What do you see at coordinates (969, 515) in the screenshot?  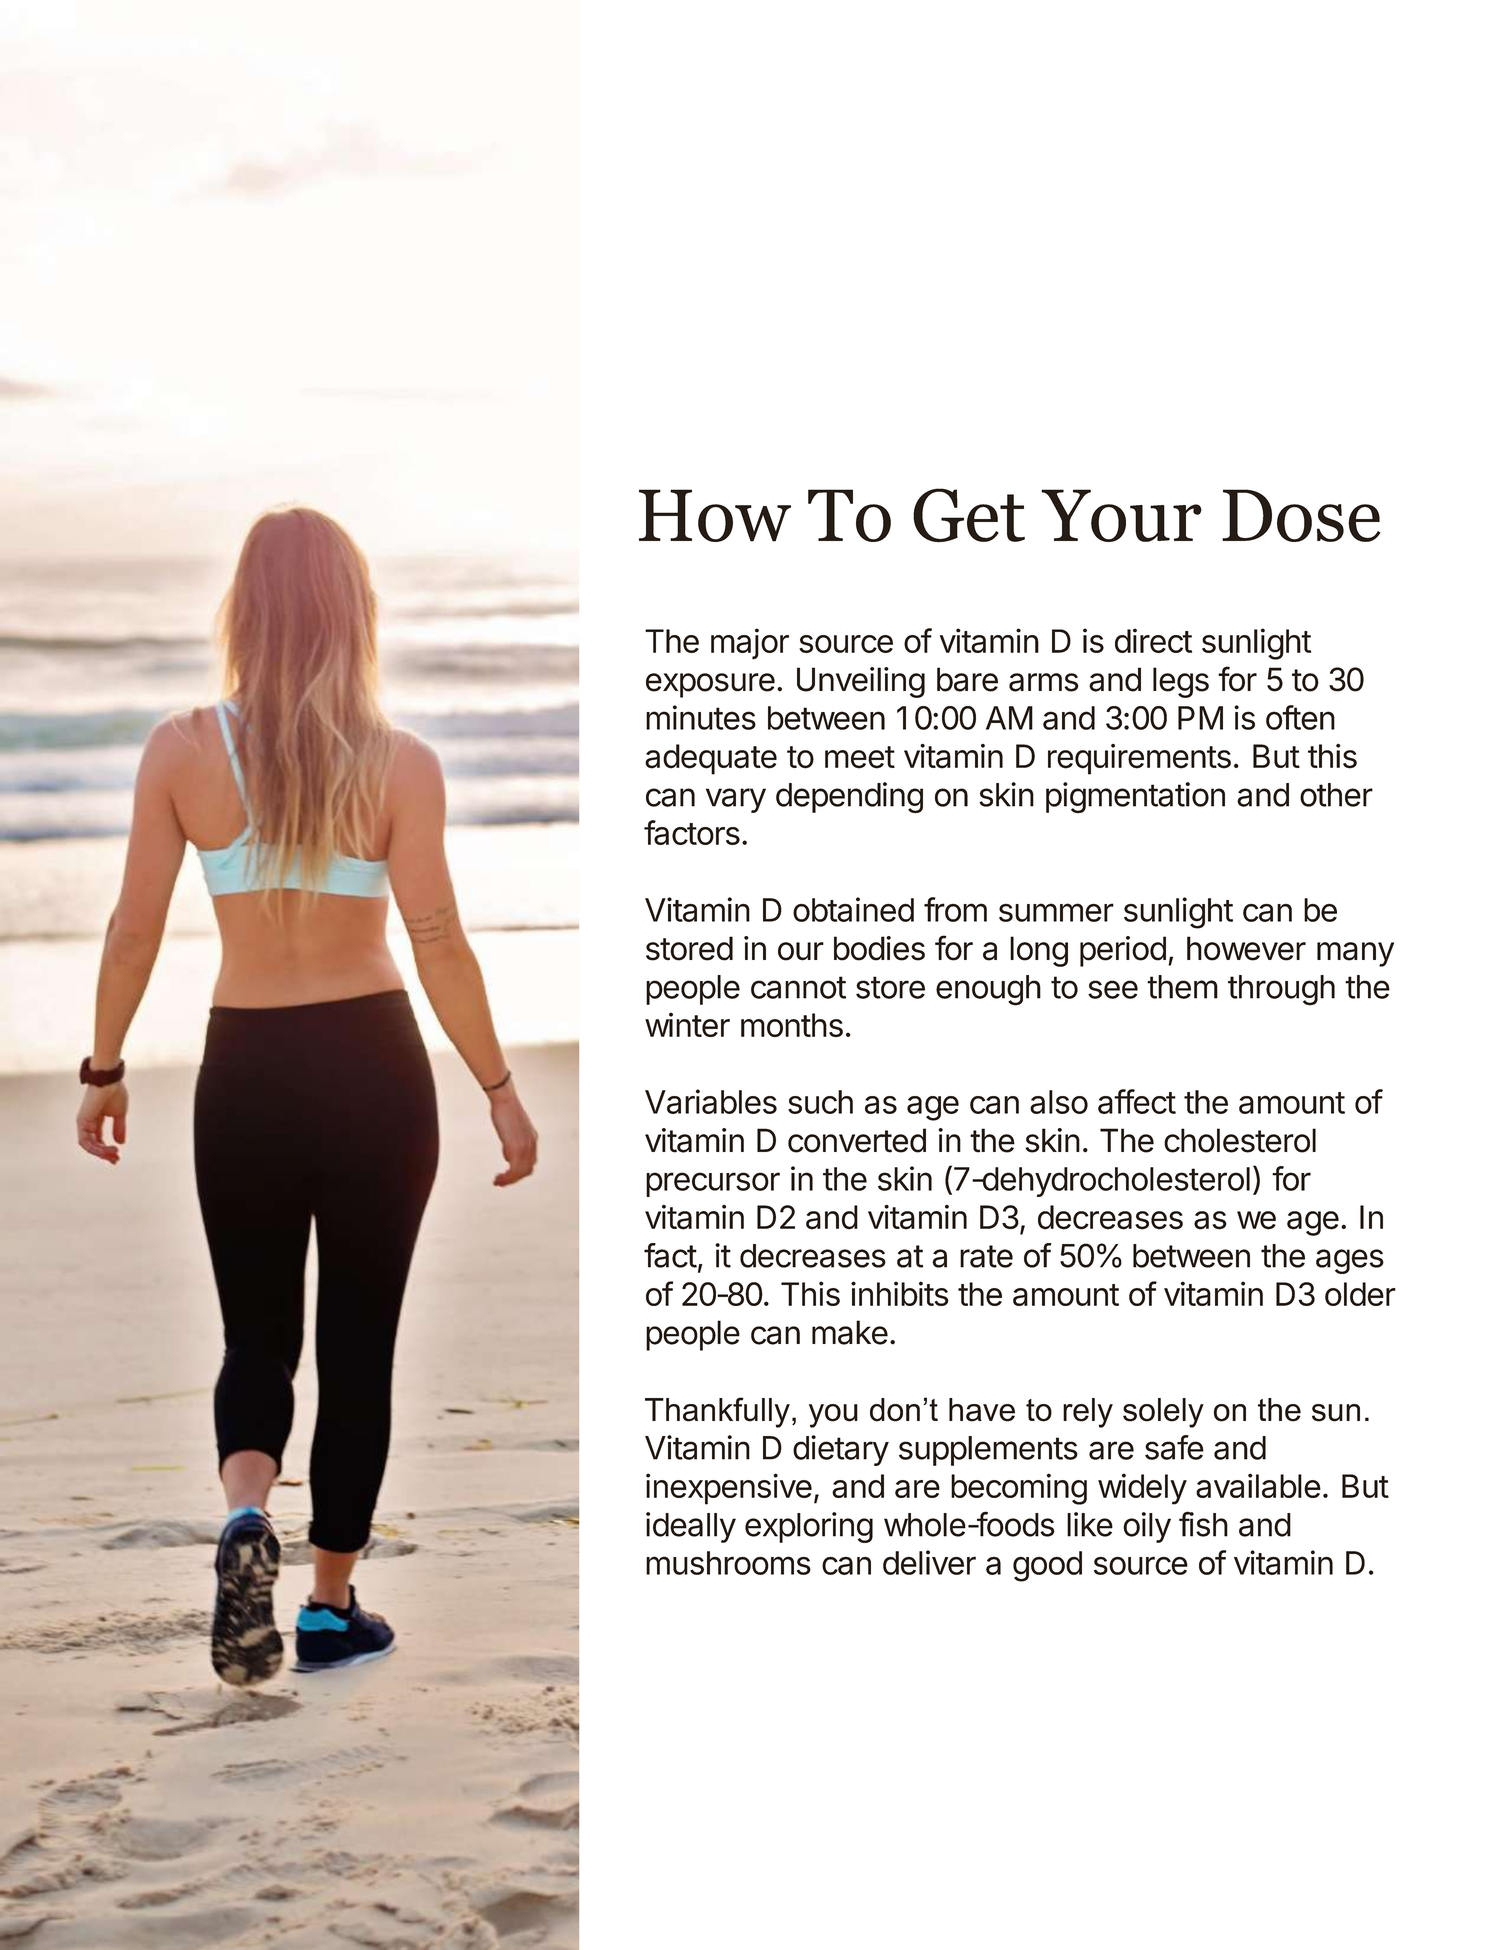 I see `Get` at bounding box center [969, 515].
